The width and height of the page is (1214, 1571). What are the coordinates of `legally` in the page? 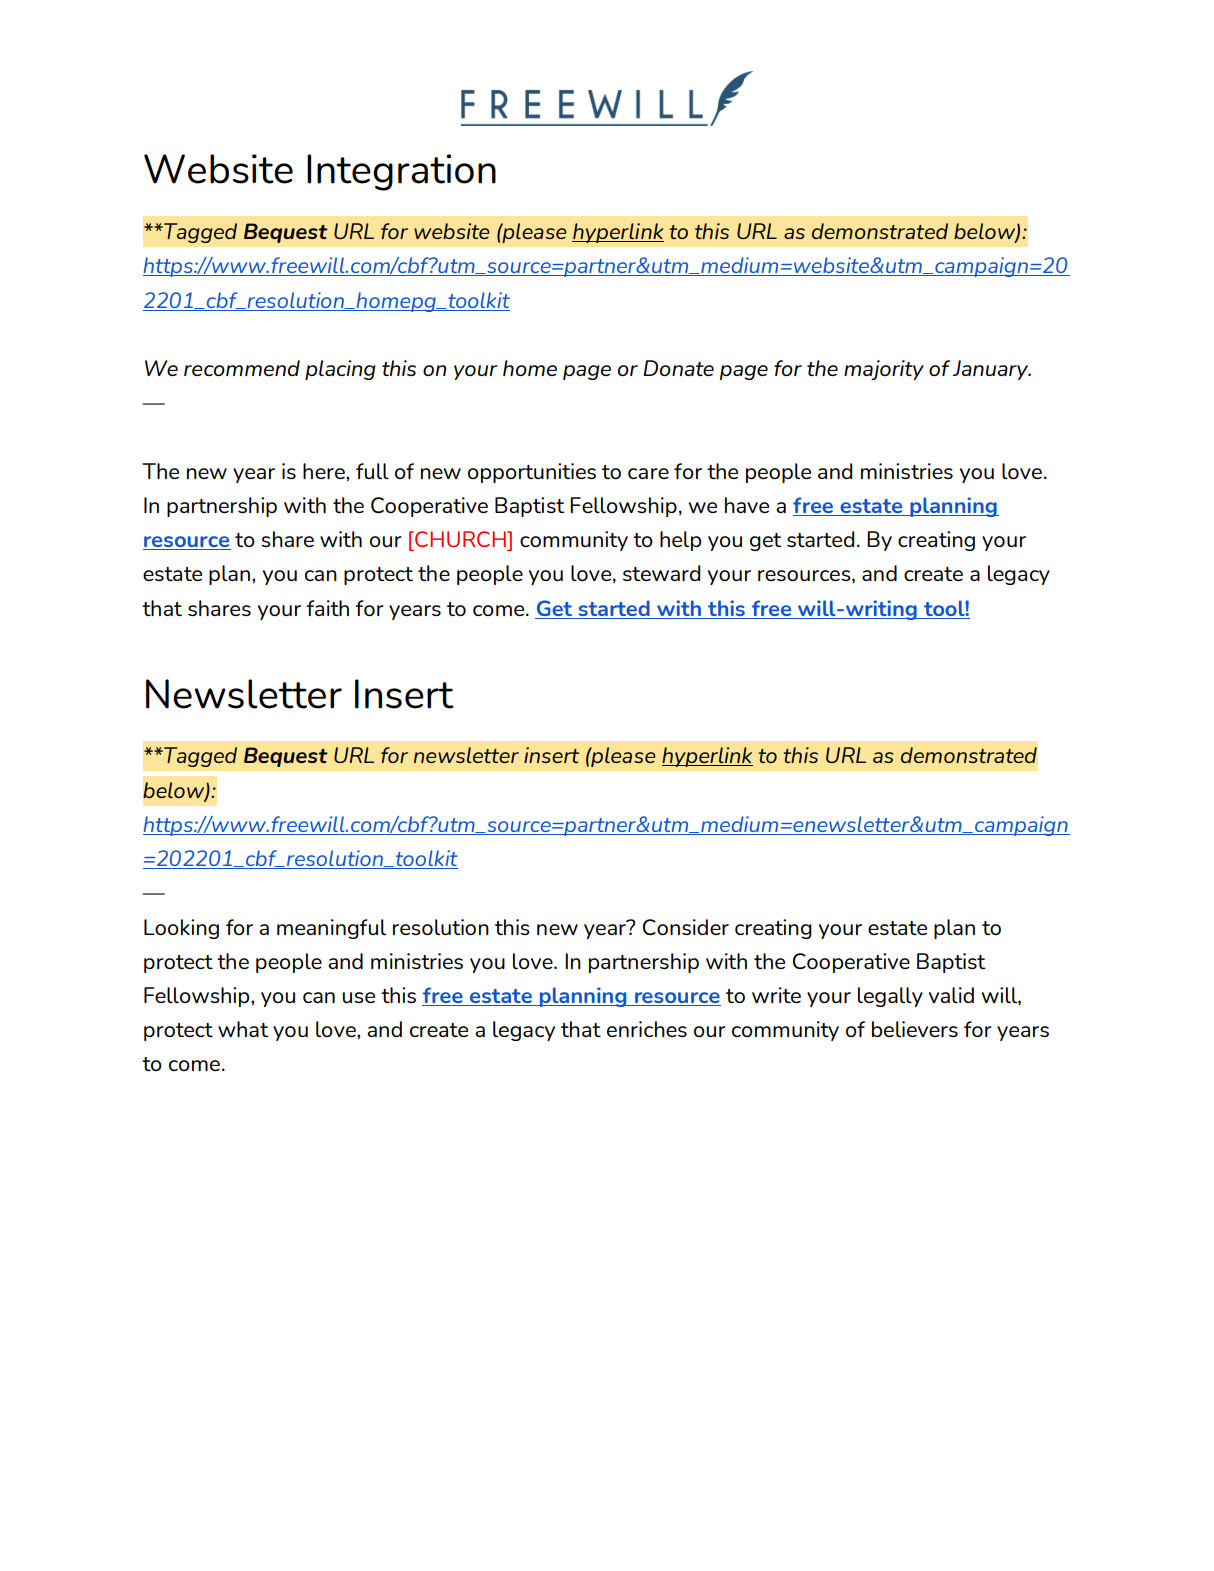 It's located at (890, 997).
